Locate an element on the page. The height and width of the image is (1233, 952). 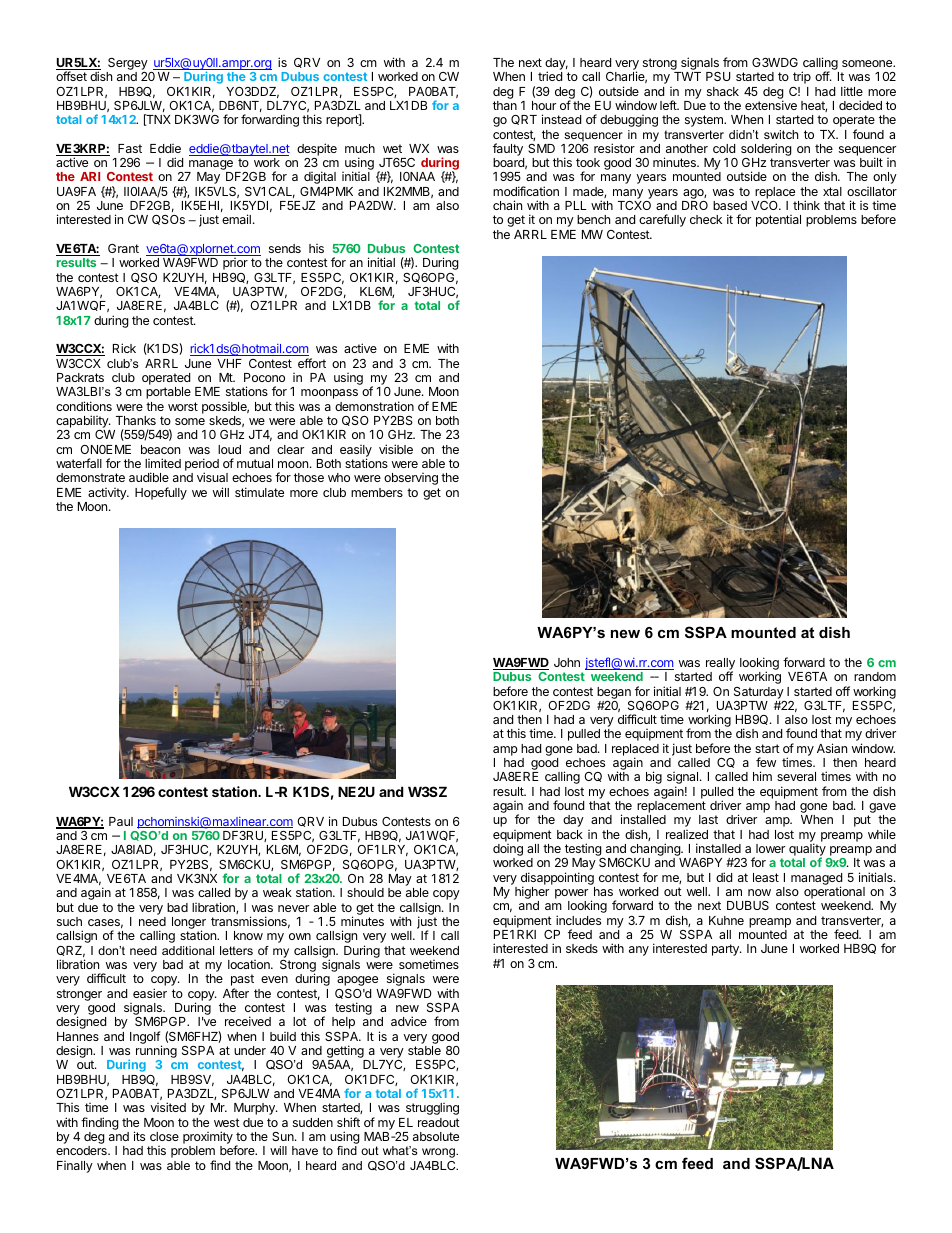
absolute is located at coordinates (436, 1136).
